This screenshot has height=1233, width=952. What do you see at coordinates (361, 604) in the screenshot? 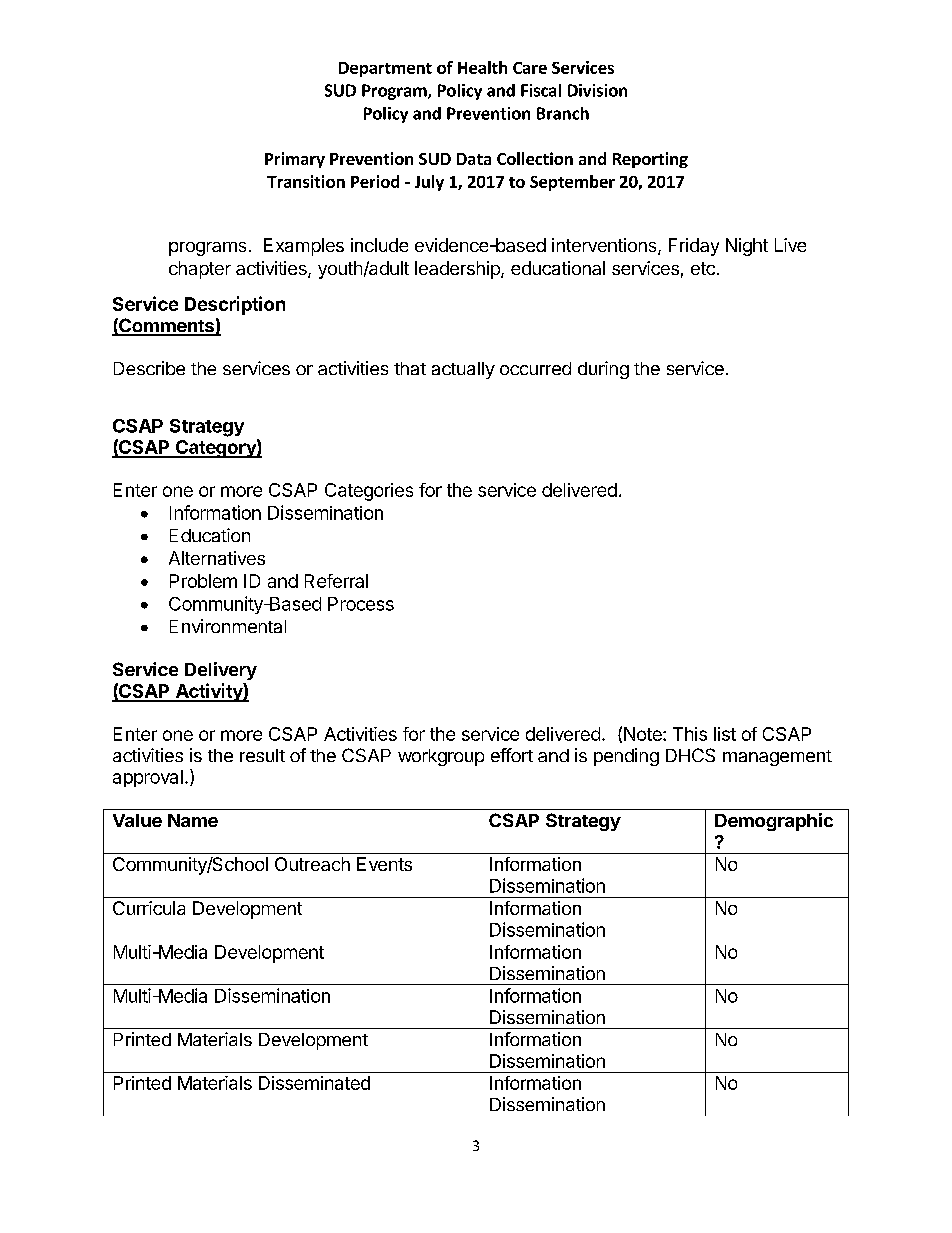
I see `Process` at bounding box center [361, 604].
